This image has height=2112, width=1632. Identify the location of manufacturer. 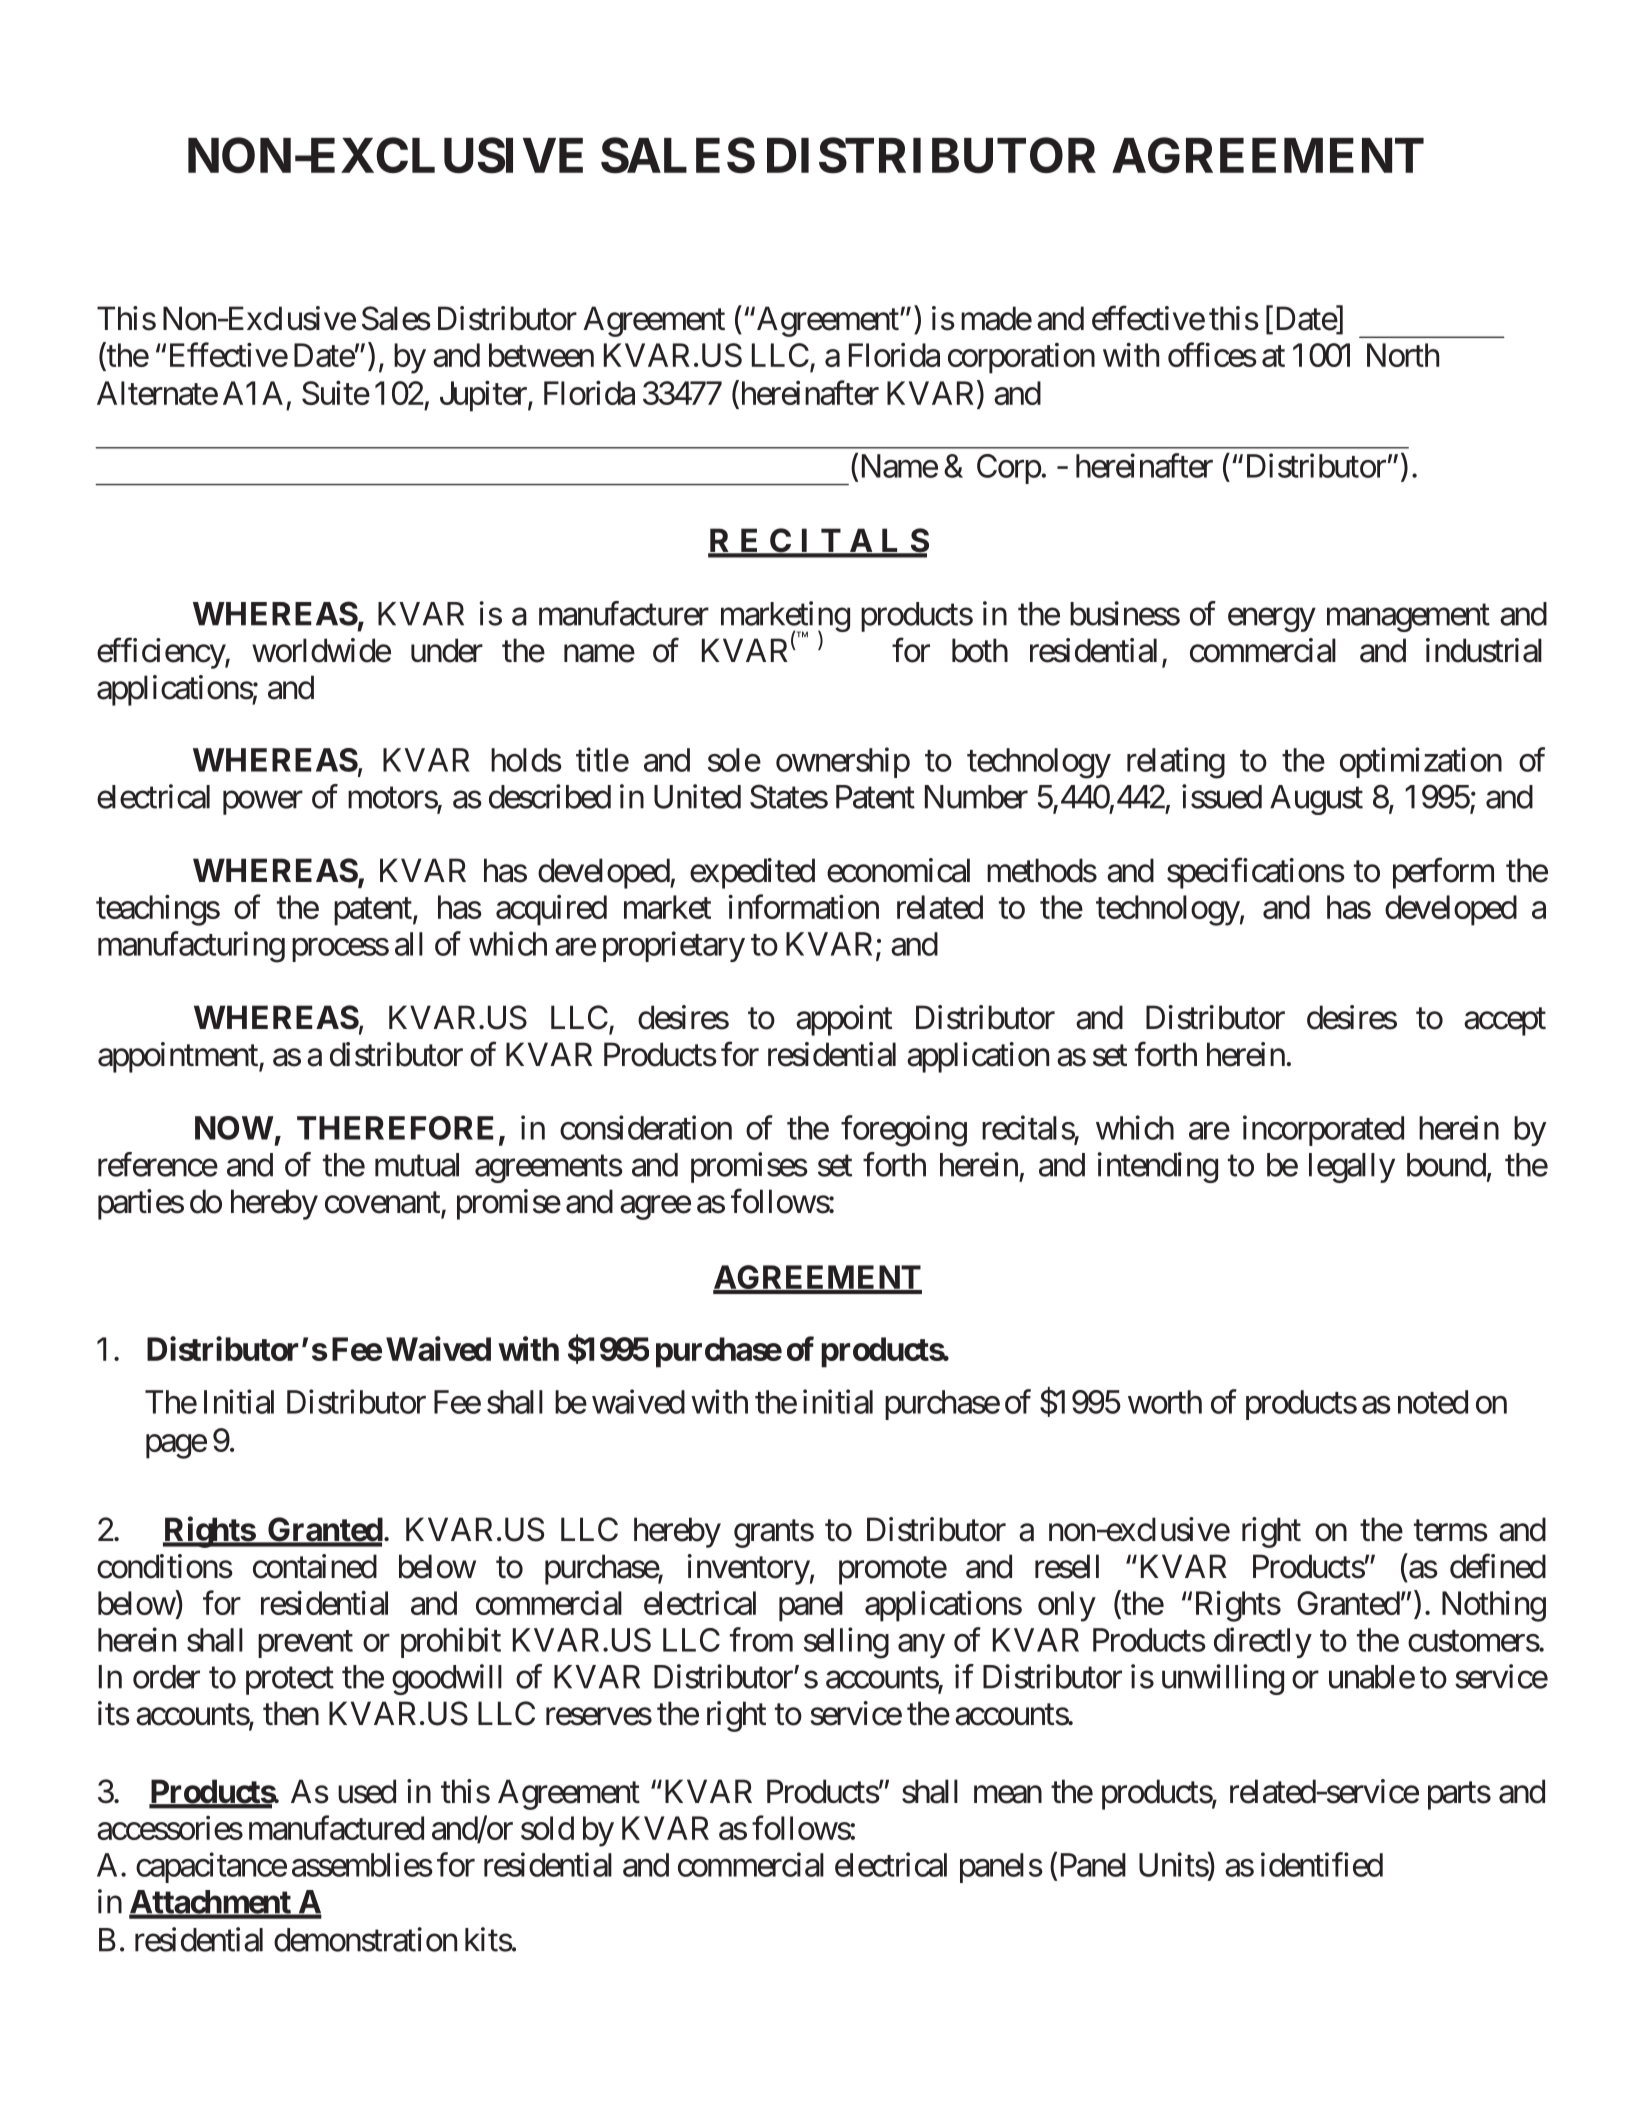
(624, 613).
